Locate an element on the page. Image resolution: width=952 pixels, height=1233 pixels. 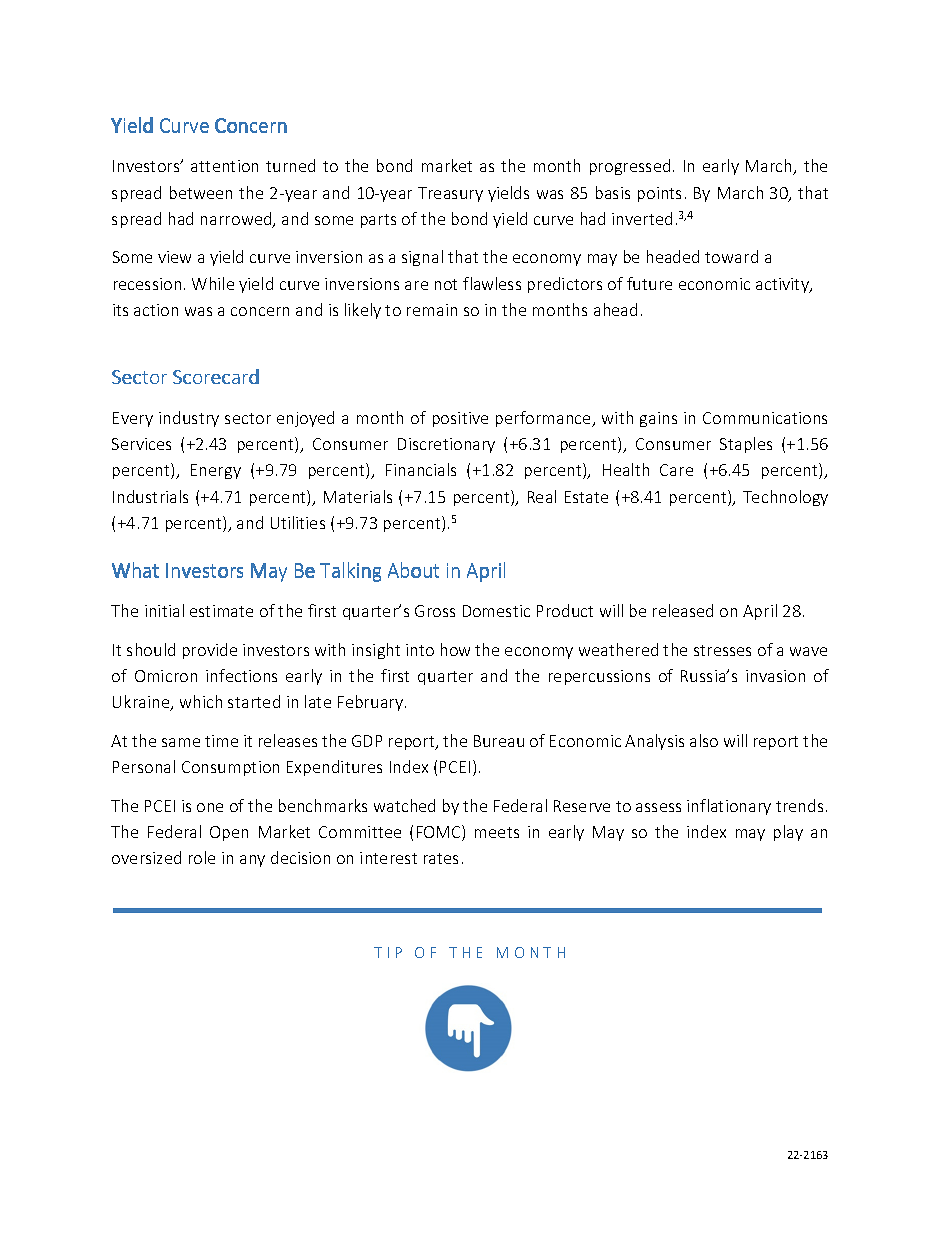
points is located at coordinates (659, 194).
